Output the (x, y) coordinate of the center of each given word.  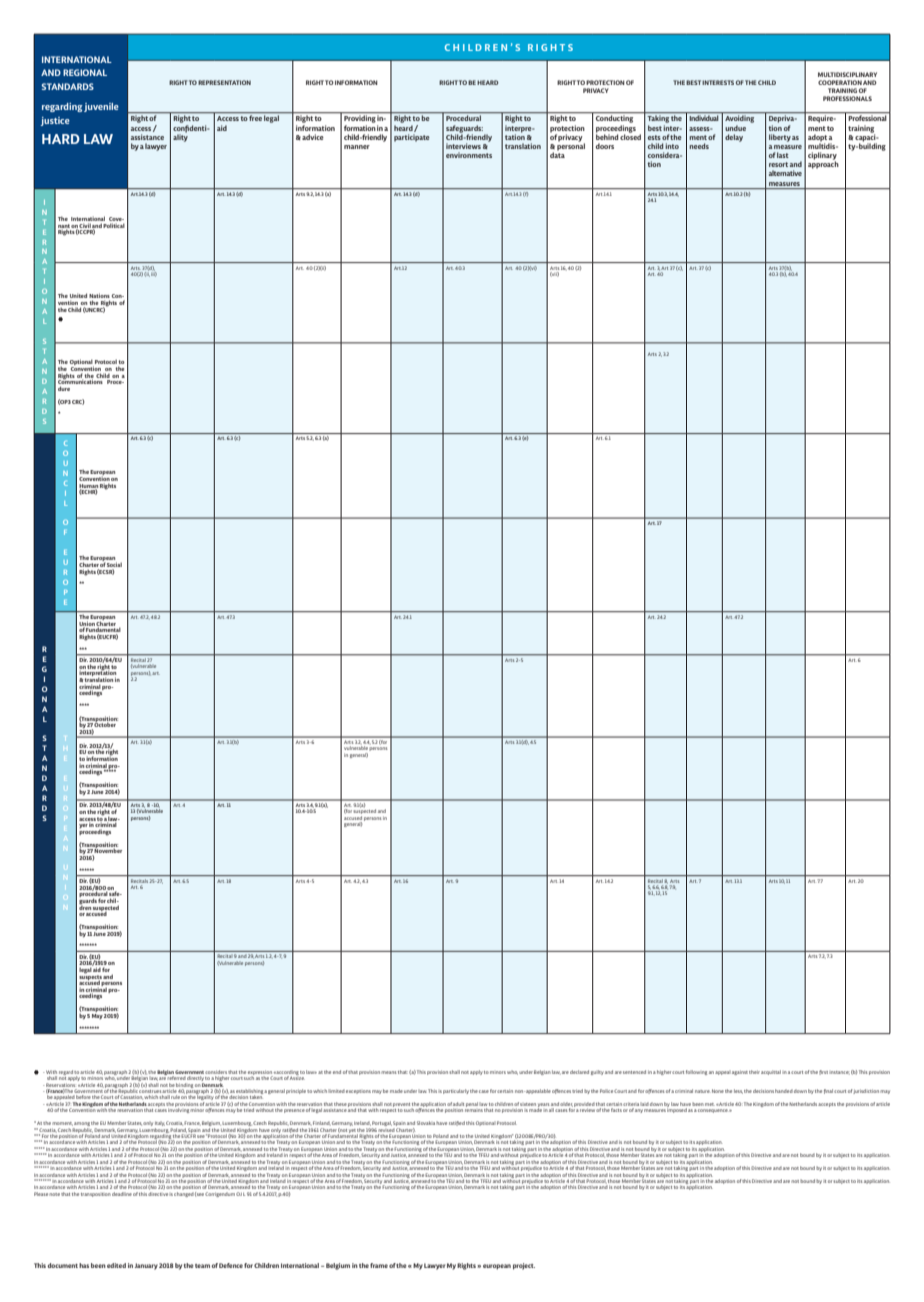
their (754, 1072)
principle (296, 1091)
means (389, 1072)
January (146, 1266)
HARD (61, 139)
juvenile (101, 107)
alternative (785, 173)
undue (735, 128)
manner (357, 147)
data (557, 154)
